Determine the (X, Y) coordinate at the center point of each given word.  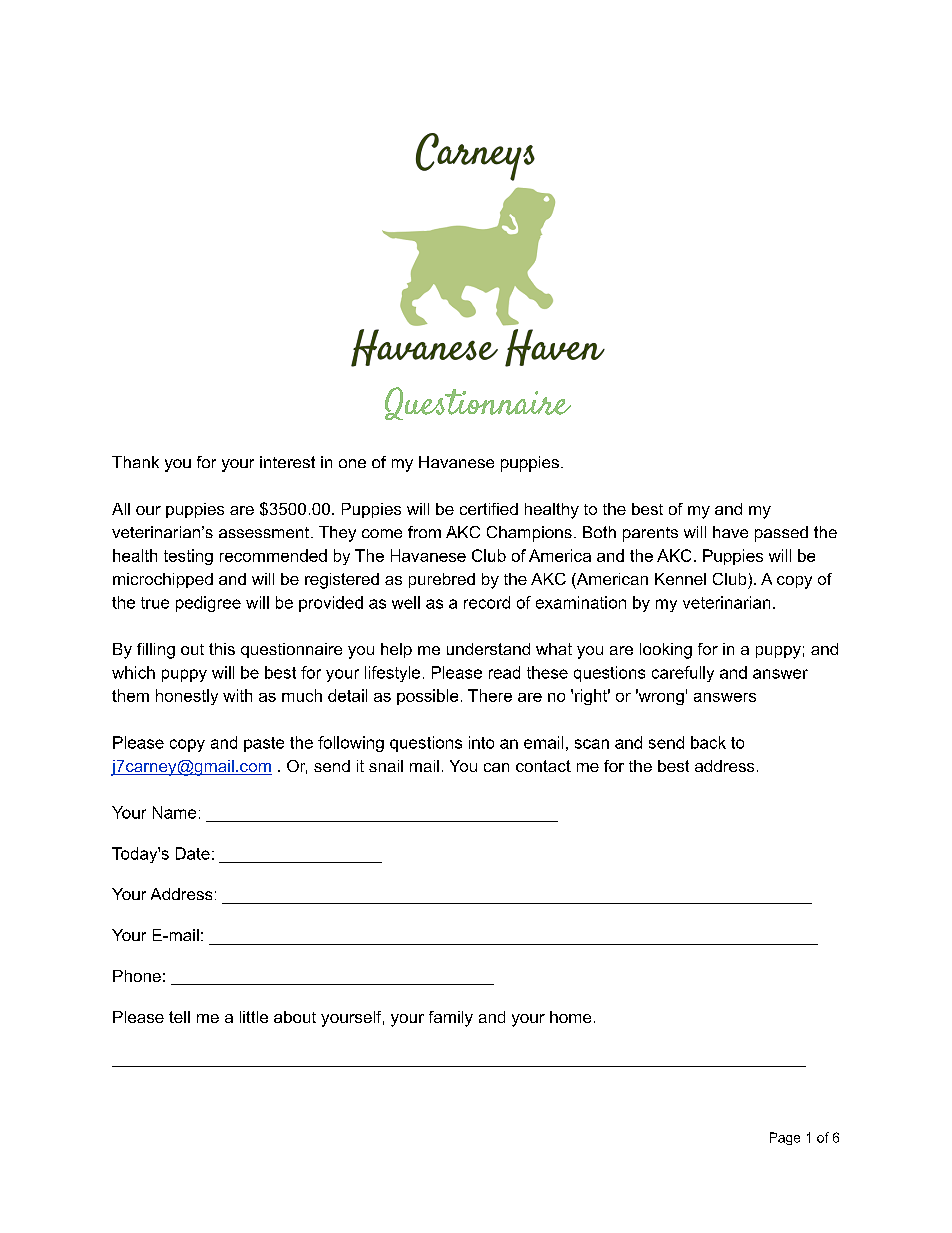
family (451, 1019)
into (481, 742)
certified (489, 509)
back (708, 742)
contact (543, 766)
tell (179, 1017)
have (730, 532)
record (487, 602)
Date (193, 853)
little (254, 1017)
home (570, 1017)
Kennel (680, 579)
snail (386, 766)
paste (264, 744)
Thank (135, 462)
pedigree (208, 604)
